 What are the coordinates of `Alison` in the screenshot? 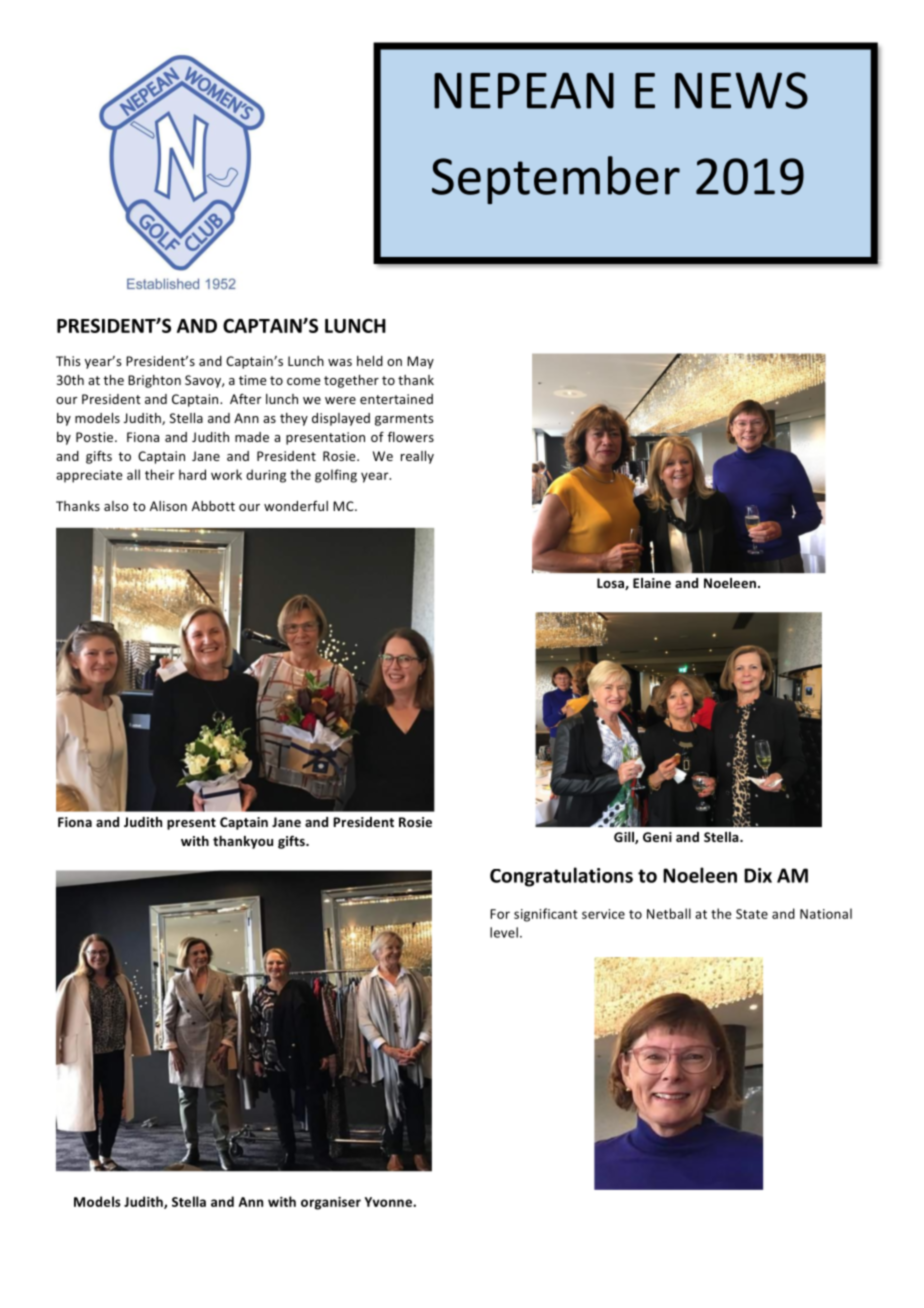 It's located at (168, 506).
